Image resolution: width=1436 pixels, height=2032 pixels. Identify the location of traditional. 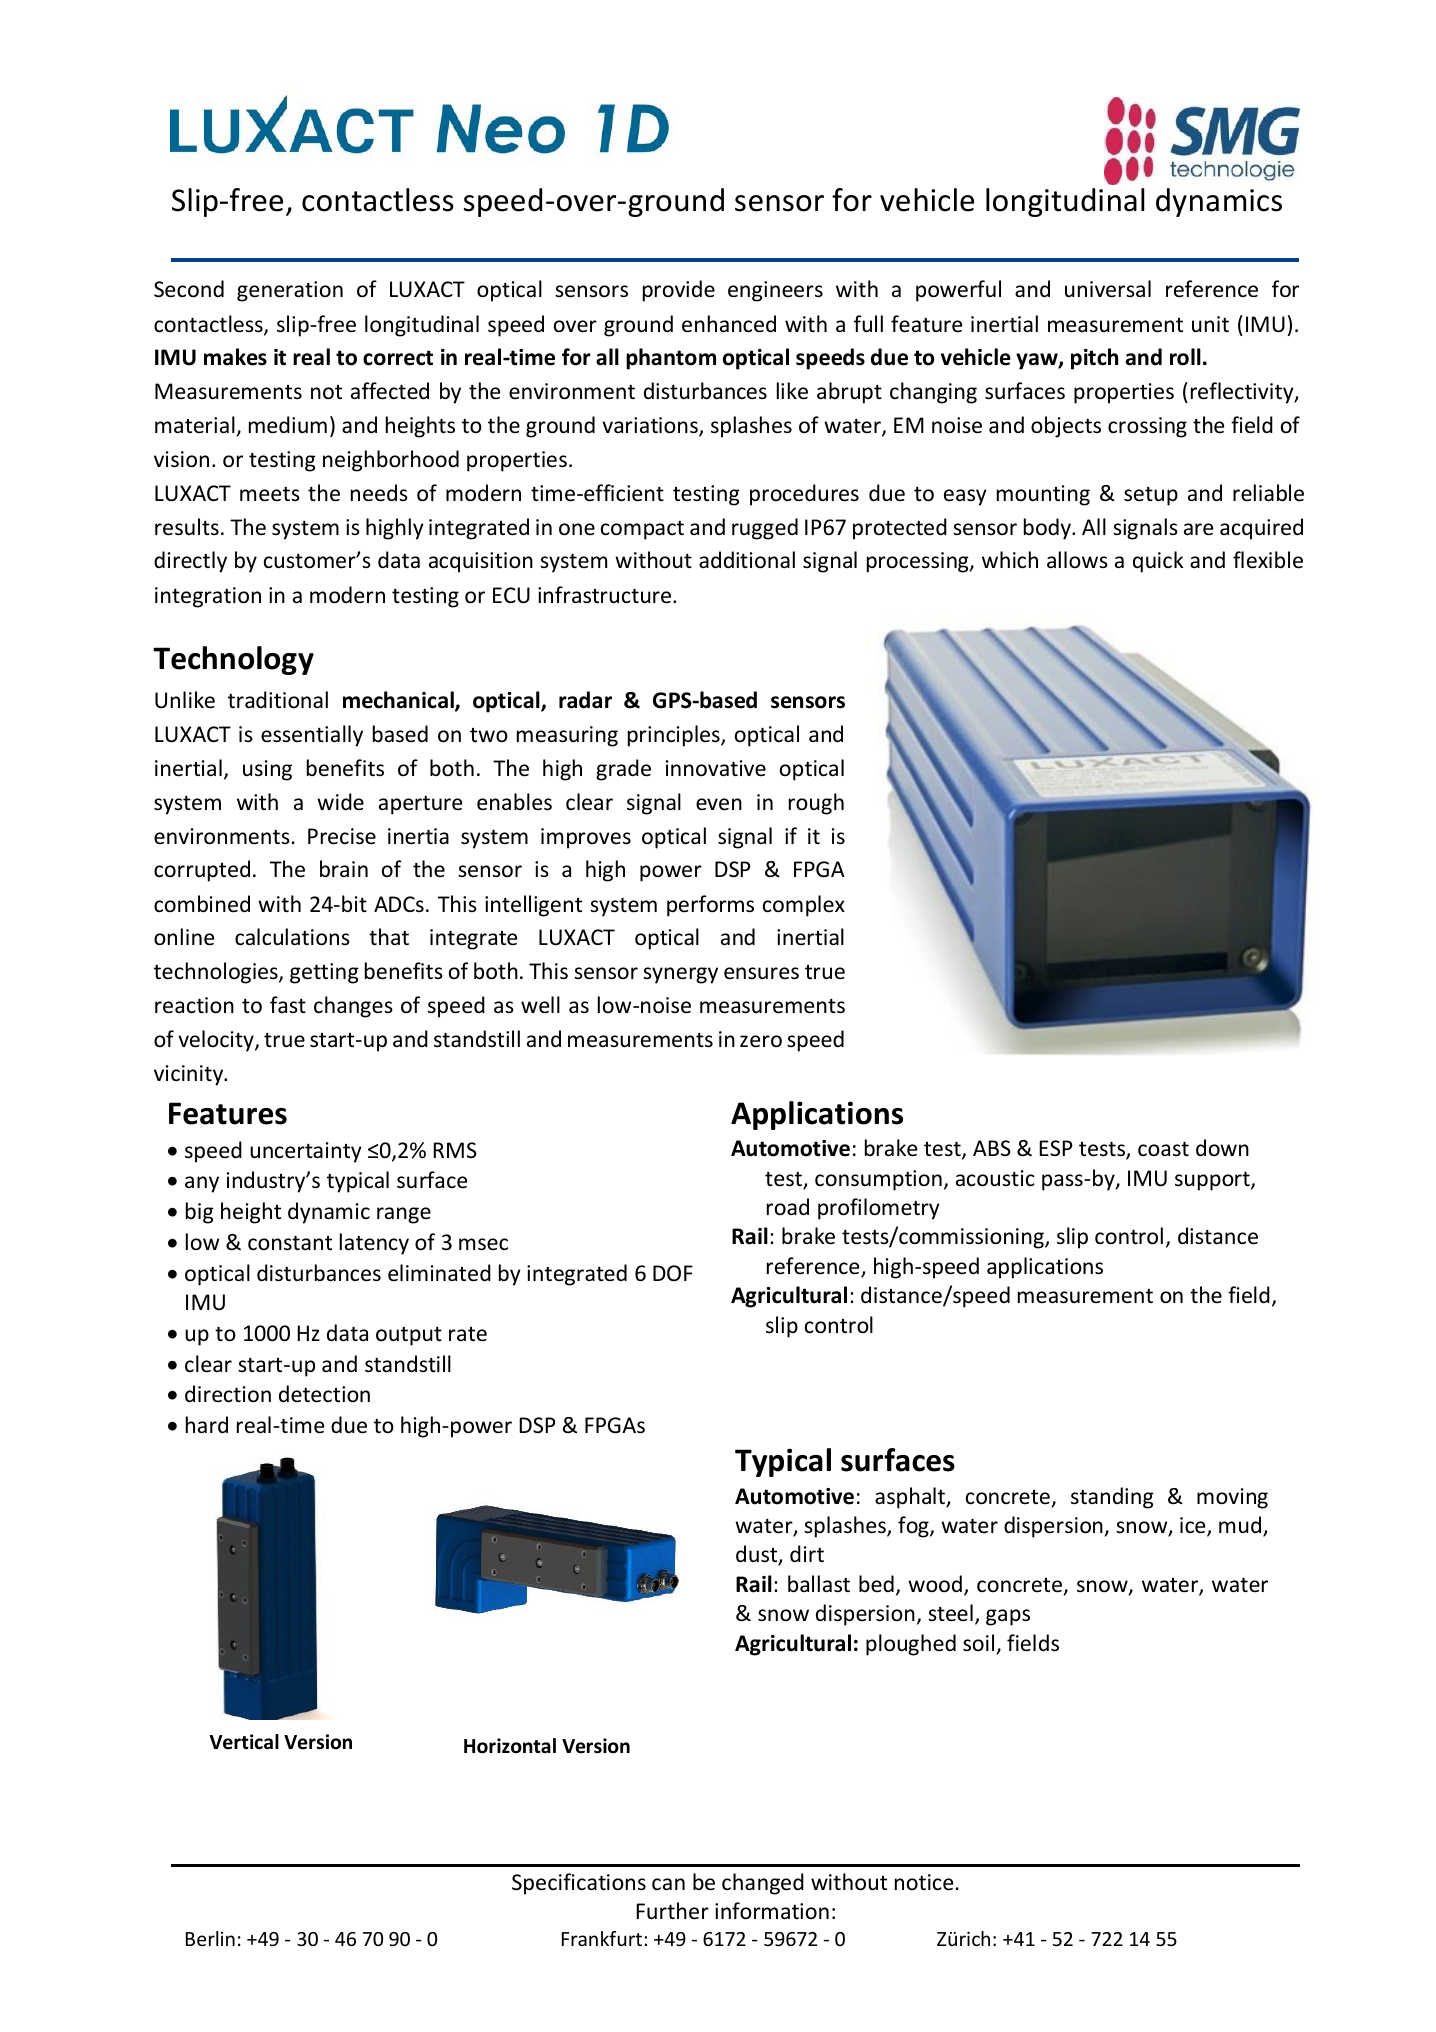
(278, 700).
